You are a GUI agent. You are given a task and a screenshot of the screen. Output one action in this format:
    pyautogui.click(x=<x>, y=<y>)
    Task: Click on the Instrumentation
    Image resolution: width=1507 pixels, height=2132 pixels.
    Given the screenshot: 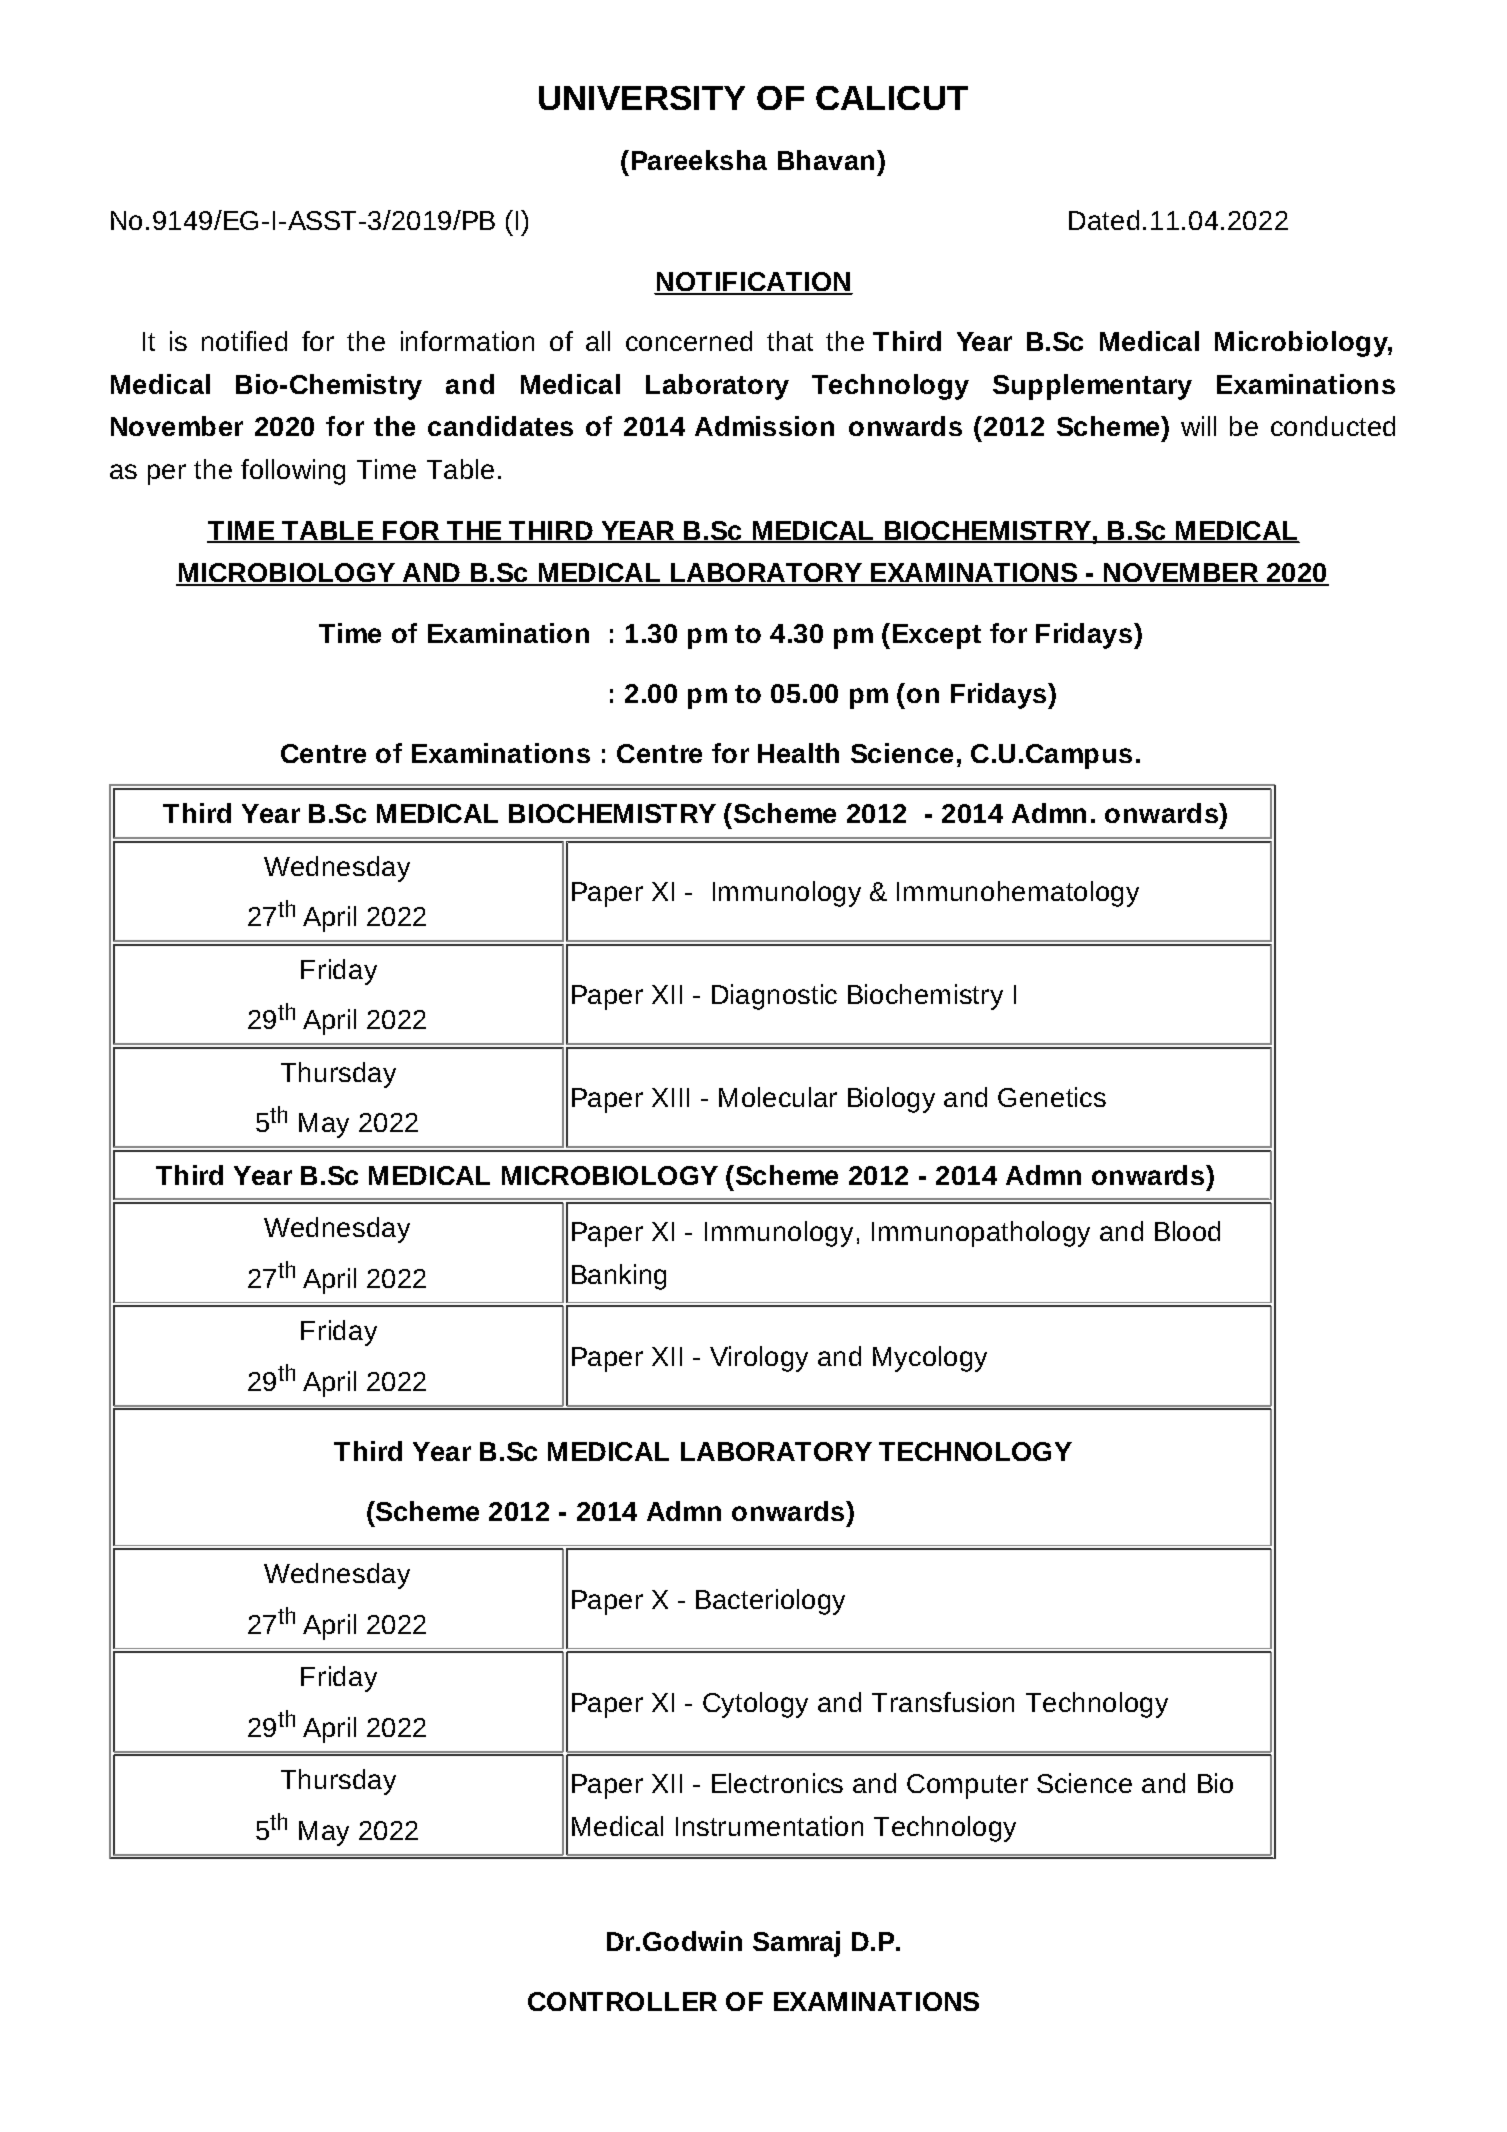 What is the action you would take?
    pyautogui.click(x=769, y=1826)
